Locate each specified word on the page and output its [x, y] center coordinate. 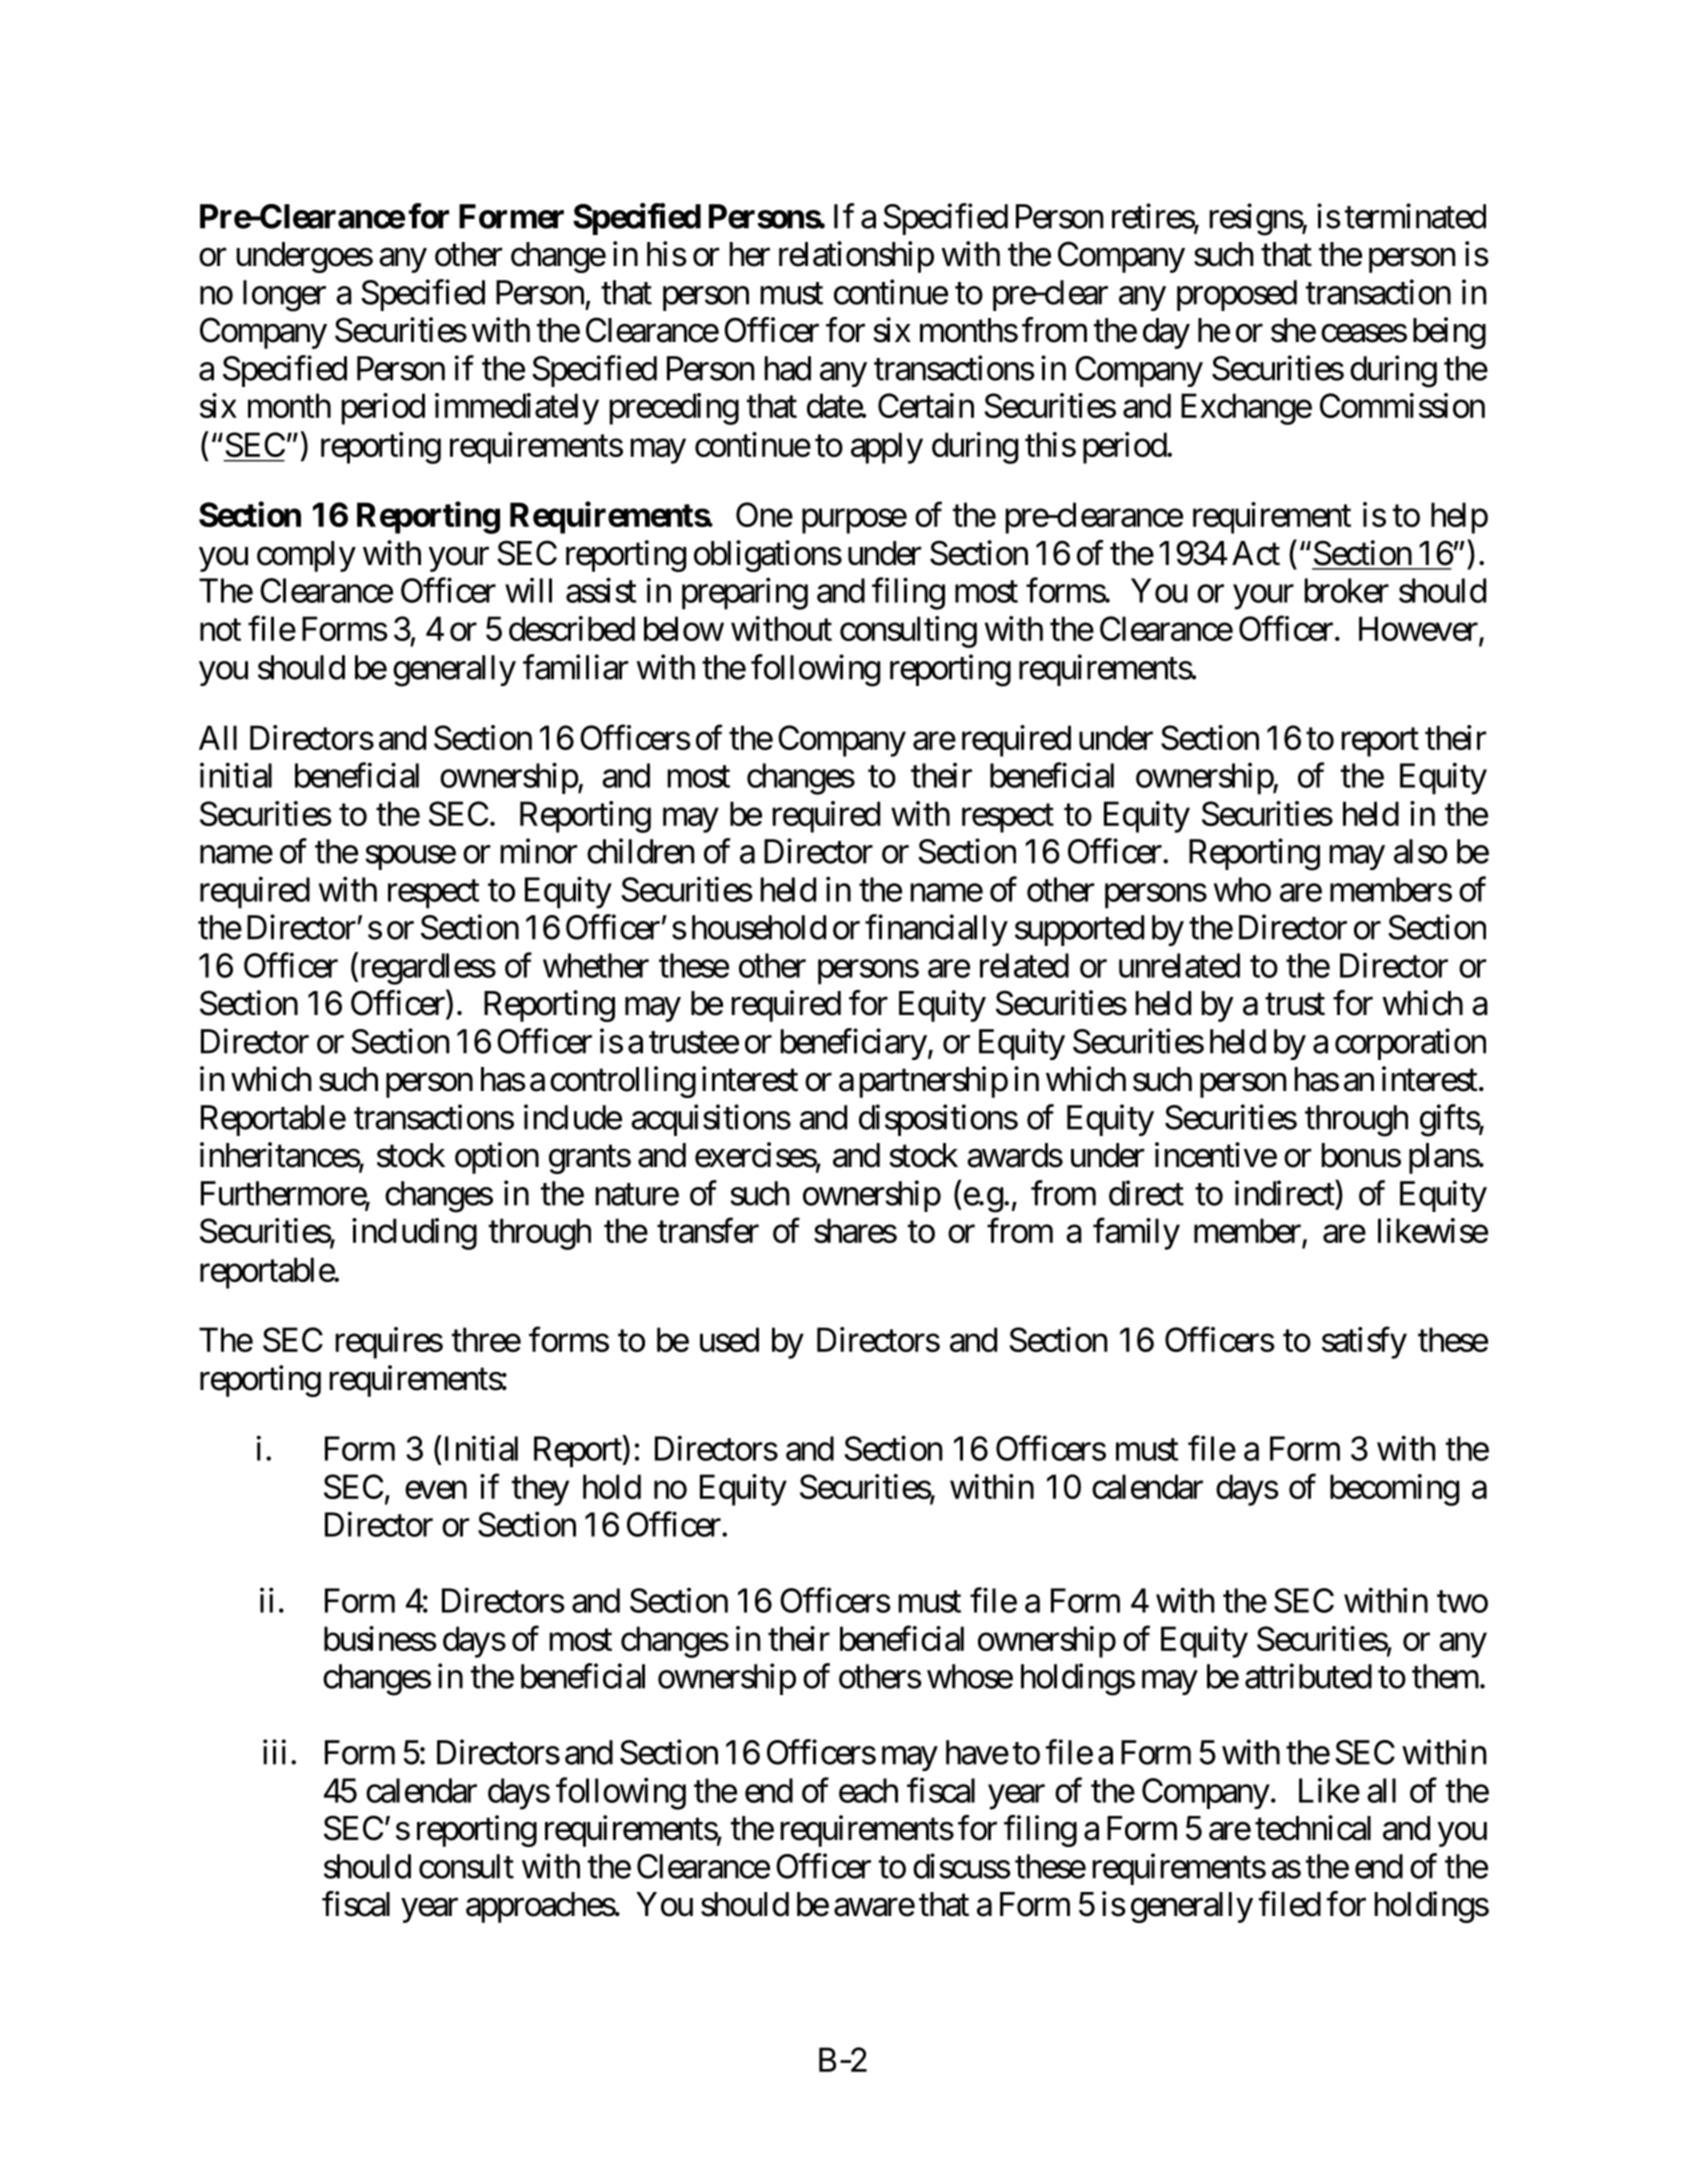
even [436, 1490]
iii [274, 1752]
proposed [1237, 295]
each [868, 1790]
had [787, 368]
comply [306, 556]
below [684, 628]
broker [1346, 590]
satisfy [1364, 1343]
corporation [1410, 1044]
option [497, 1158]
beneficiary [853, 1044]
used [729, 1339]
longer [284, 296]
